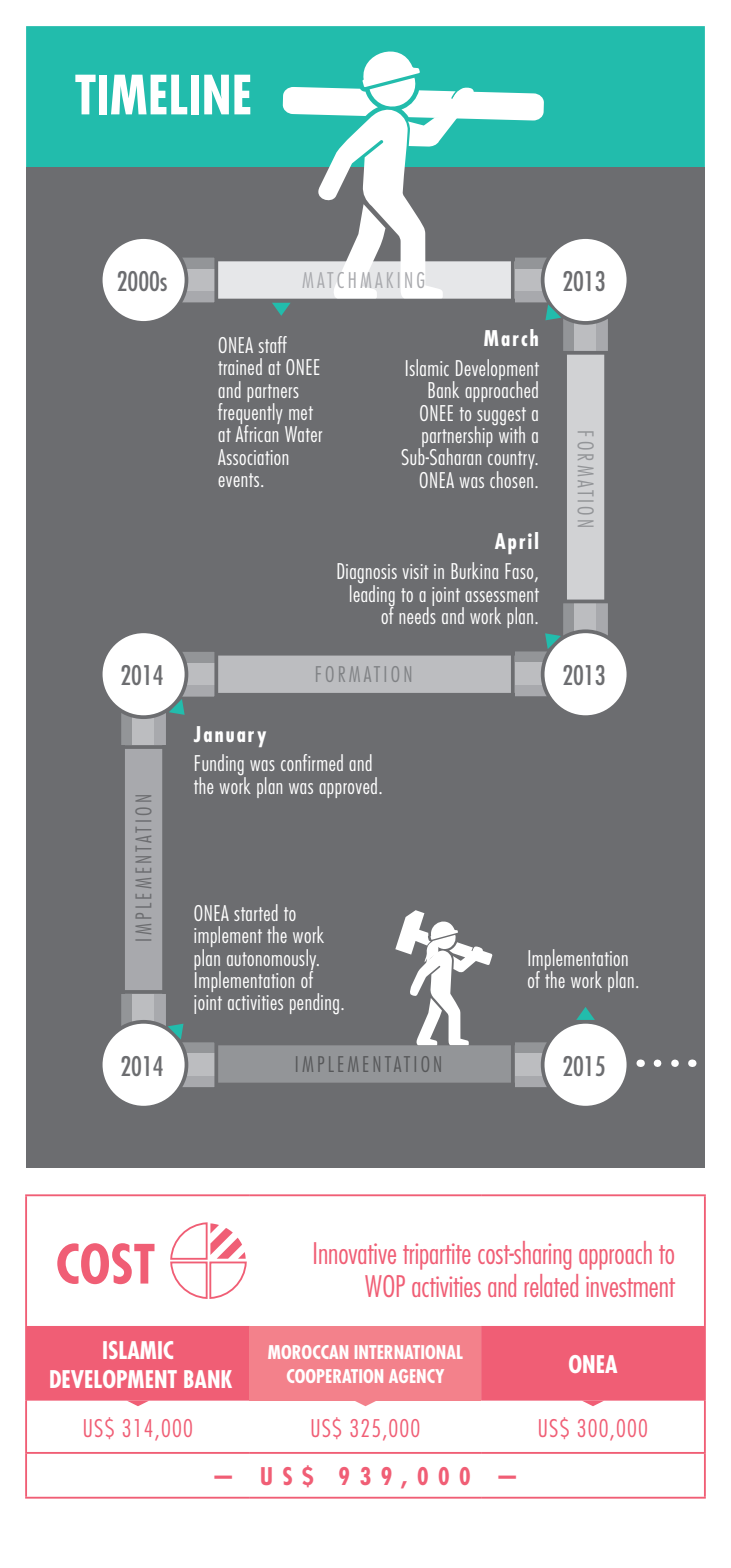  What do you see at coordinates (551, 1285) in the screenshot?
I see `related` at bounding box center [551, 1285].
